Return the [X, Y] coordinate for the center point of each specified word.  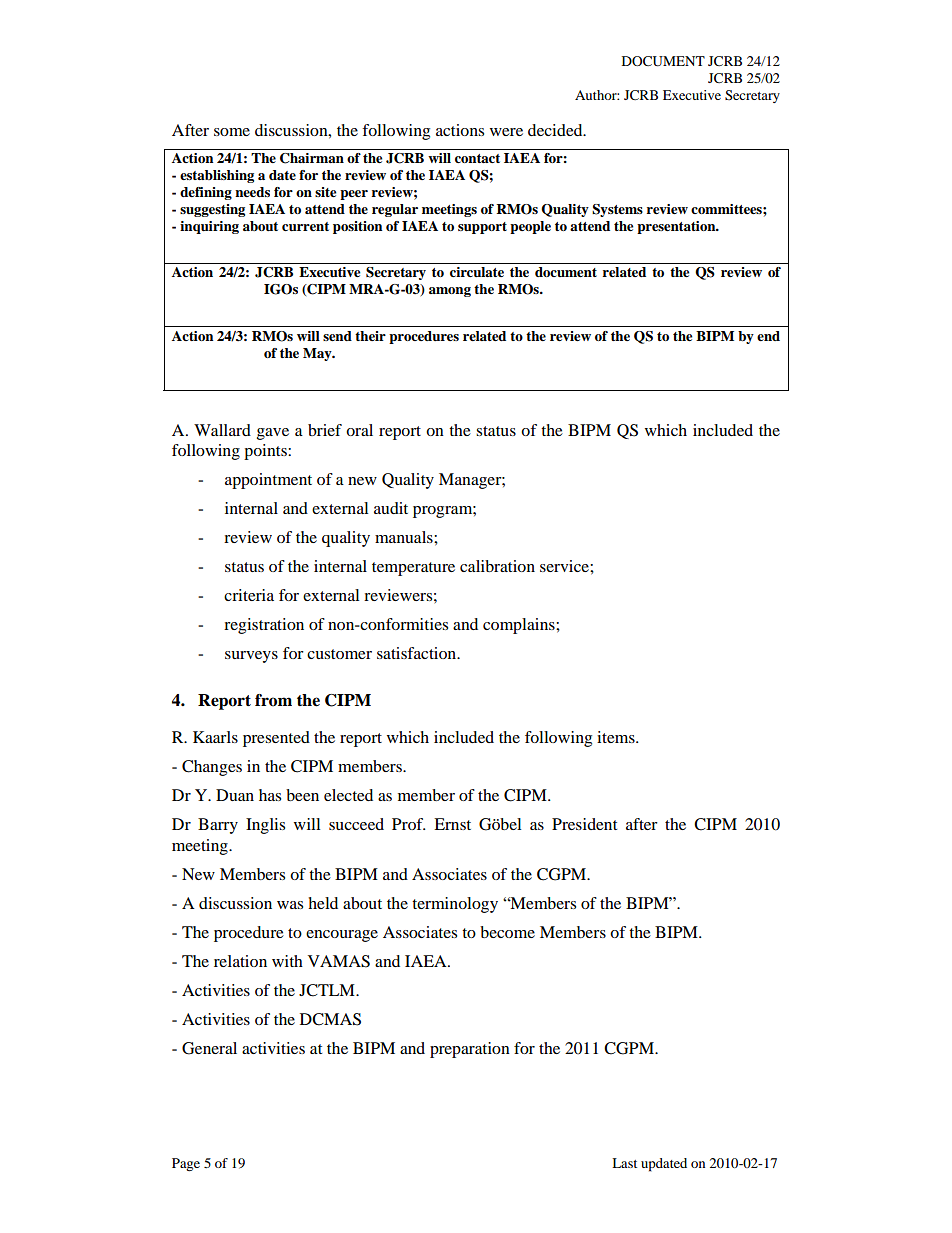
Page [186, 1164]
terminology [455, 905]
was [290, 905]
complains [520, 626]
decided [556, 130]
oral [359, 430]
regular [395, 210]
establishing [217, 176]
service [565, 566]
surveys [251, 657]
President [584, 824]
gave [273, 434]
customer [339, 654]
